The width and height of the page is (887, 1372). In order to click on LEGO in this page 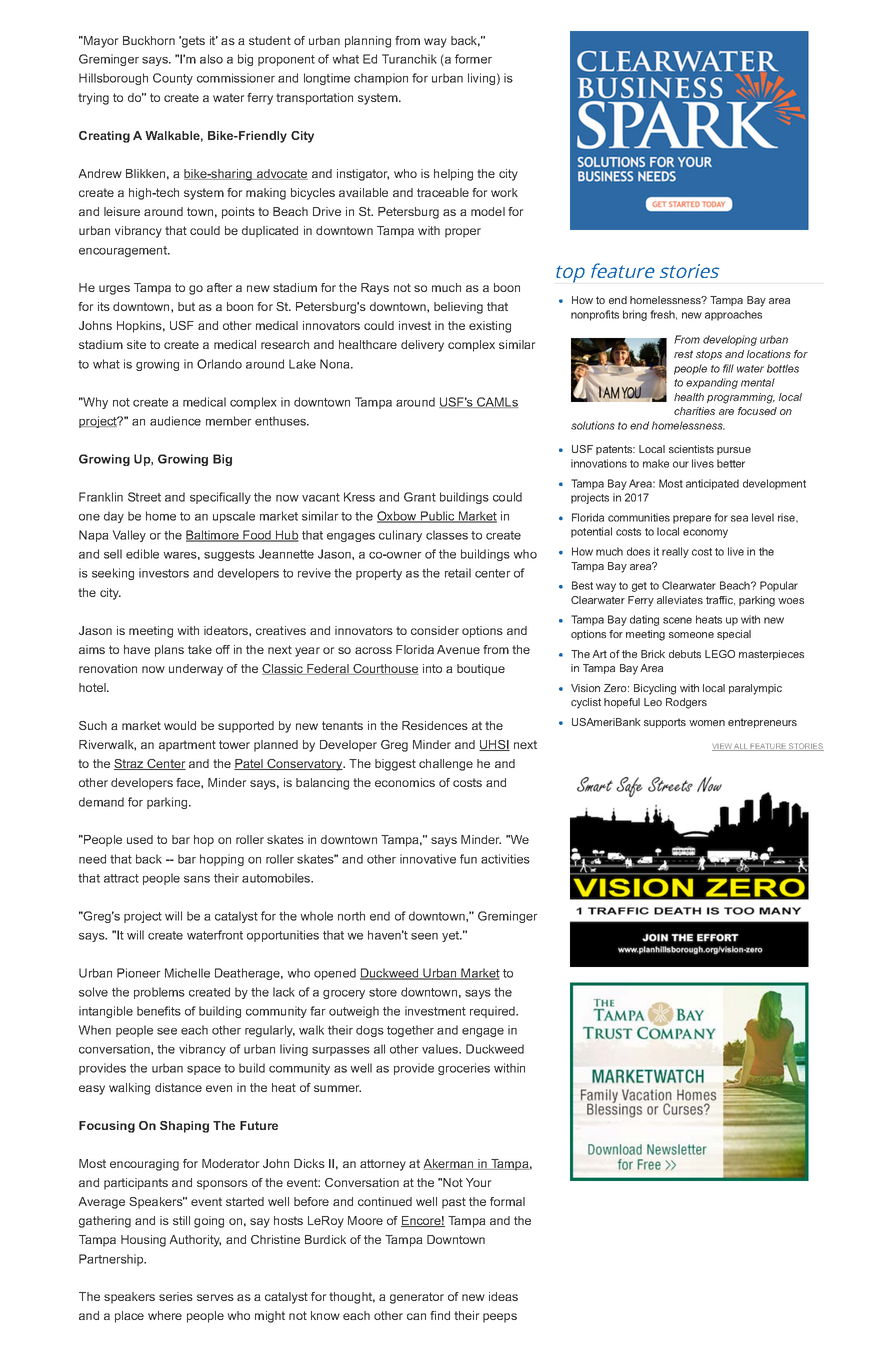, I will do `click(720, 654)`.
